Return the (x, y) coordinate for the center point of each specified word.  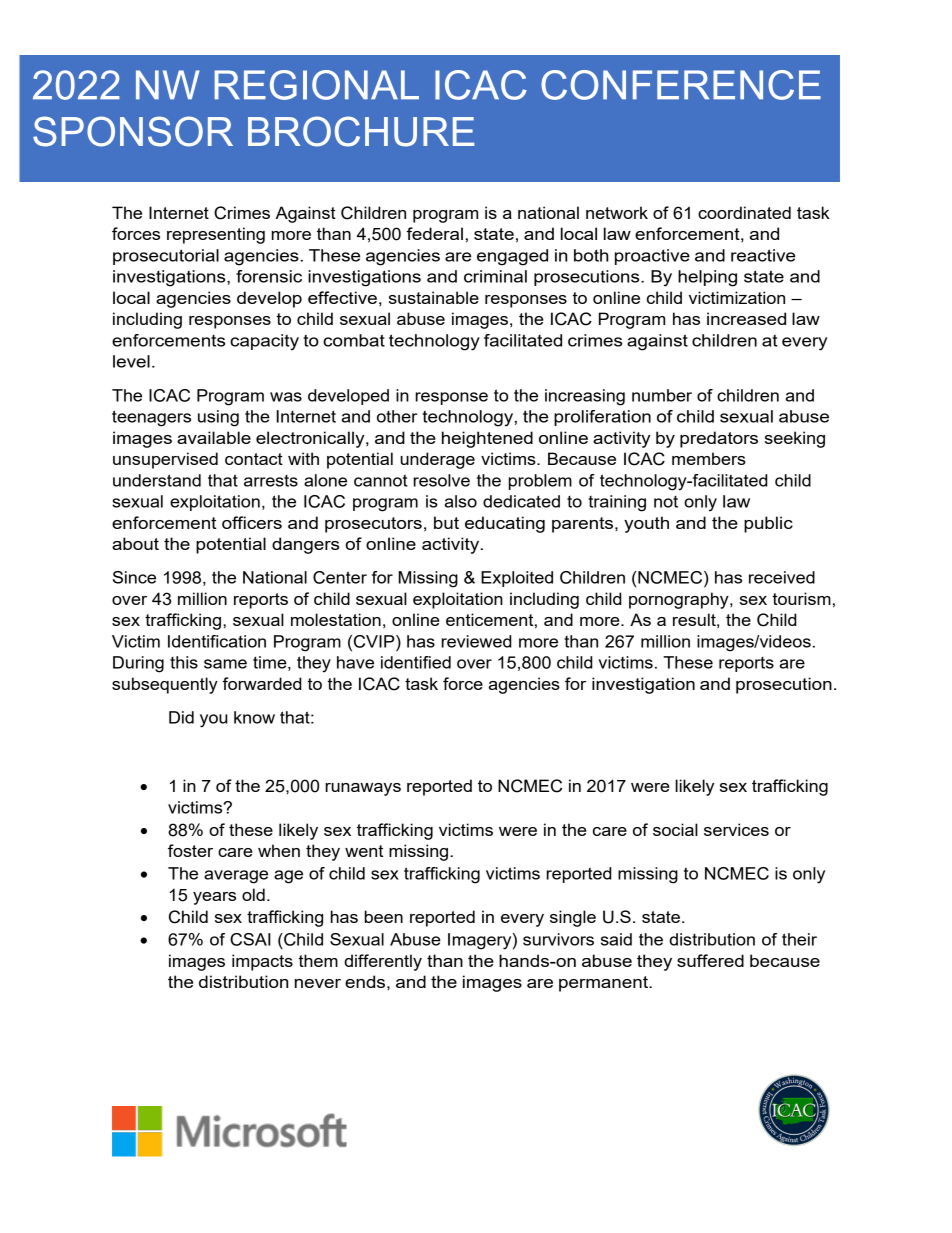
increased (746, 318)
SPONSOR (133, 131)
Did (181, 717)
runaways (363, 789)
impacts (262, 962)
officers (252, 522)
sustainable (434, 297)
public (768, 524)
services (736, 829)
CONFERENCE (681, 85)
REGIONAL (317, 85)
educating (505, 524)
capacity (264, 342)
